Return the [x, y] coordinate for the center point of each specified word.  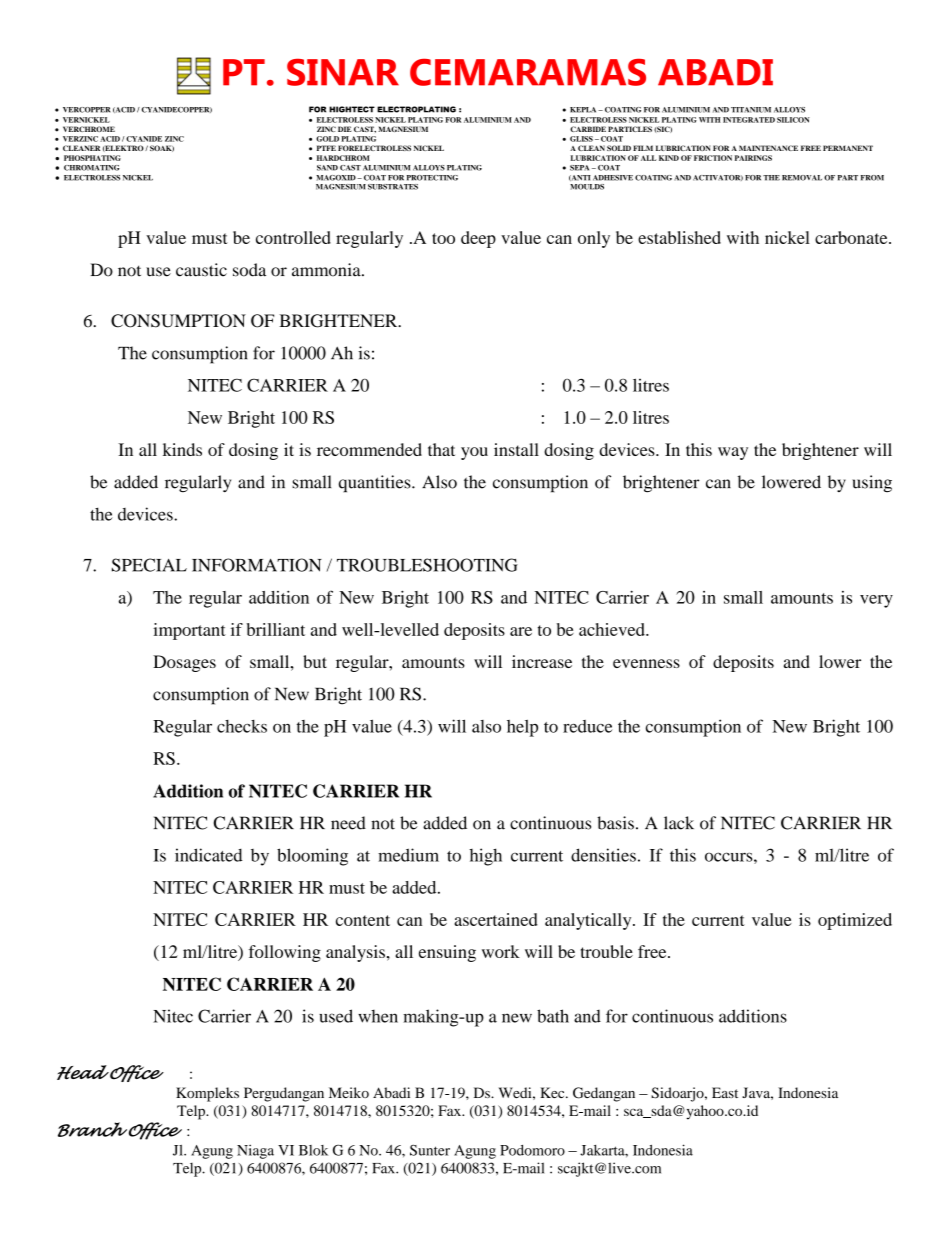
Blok [313, 1150]
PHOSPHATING [92, 158]
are [521, 631]
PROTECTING [432, 178]
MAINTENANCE [768, 148]
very [876, 601]
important [189, 631]
